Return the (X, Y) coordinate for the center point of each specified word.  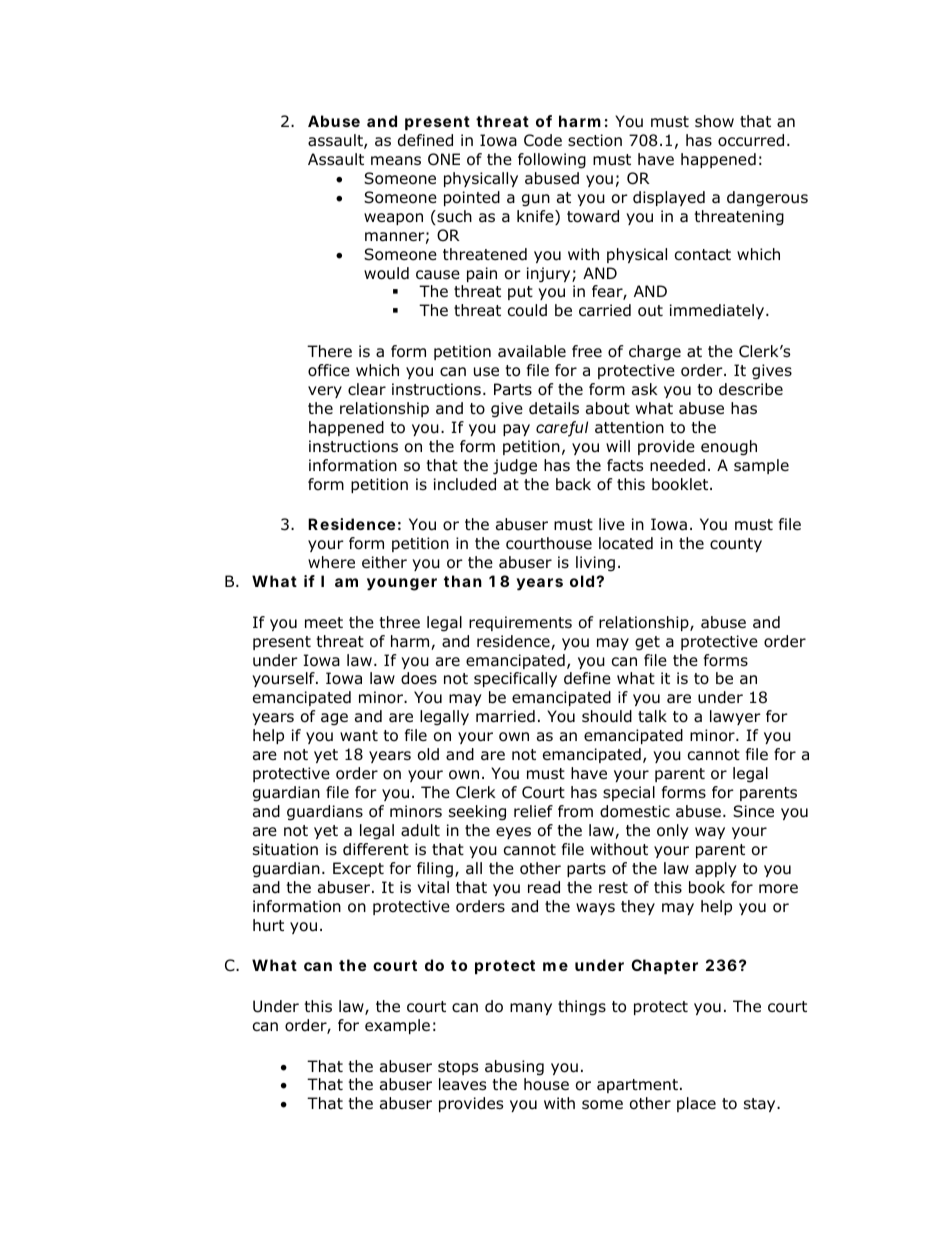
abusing (514, 1068)
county (736, 545)
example (397, 1026)
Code (543, 140)
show (714, 121)
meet (324, 622)
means (396, 161)
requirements (520, 623)
